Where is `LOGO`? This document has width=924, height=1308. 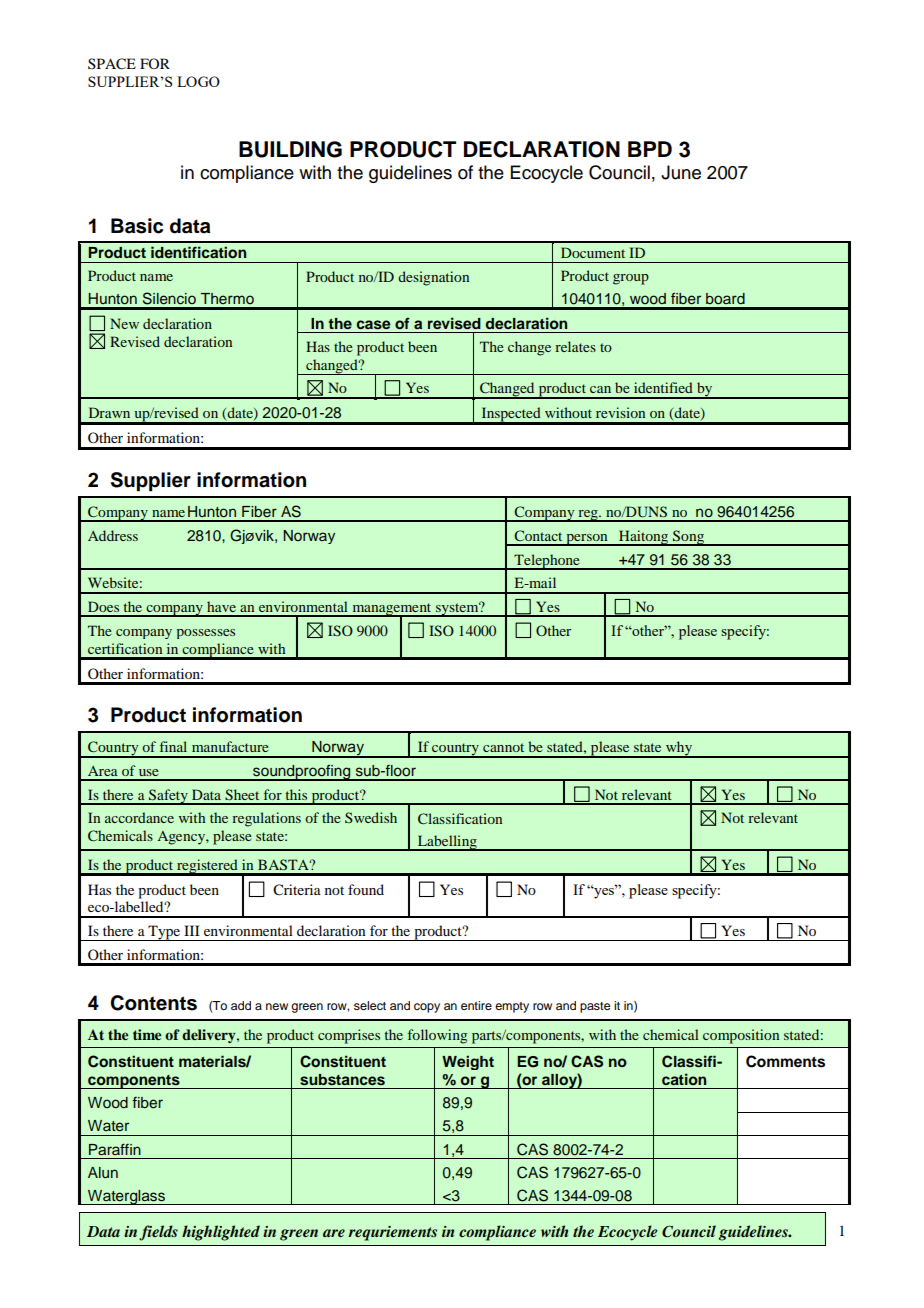
LOGO is located at coordinates (198, 81).
